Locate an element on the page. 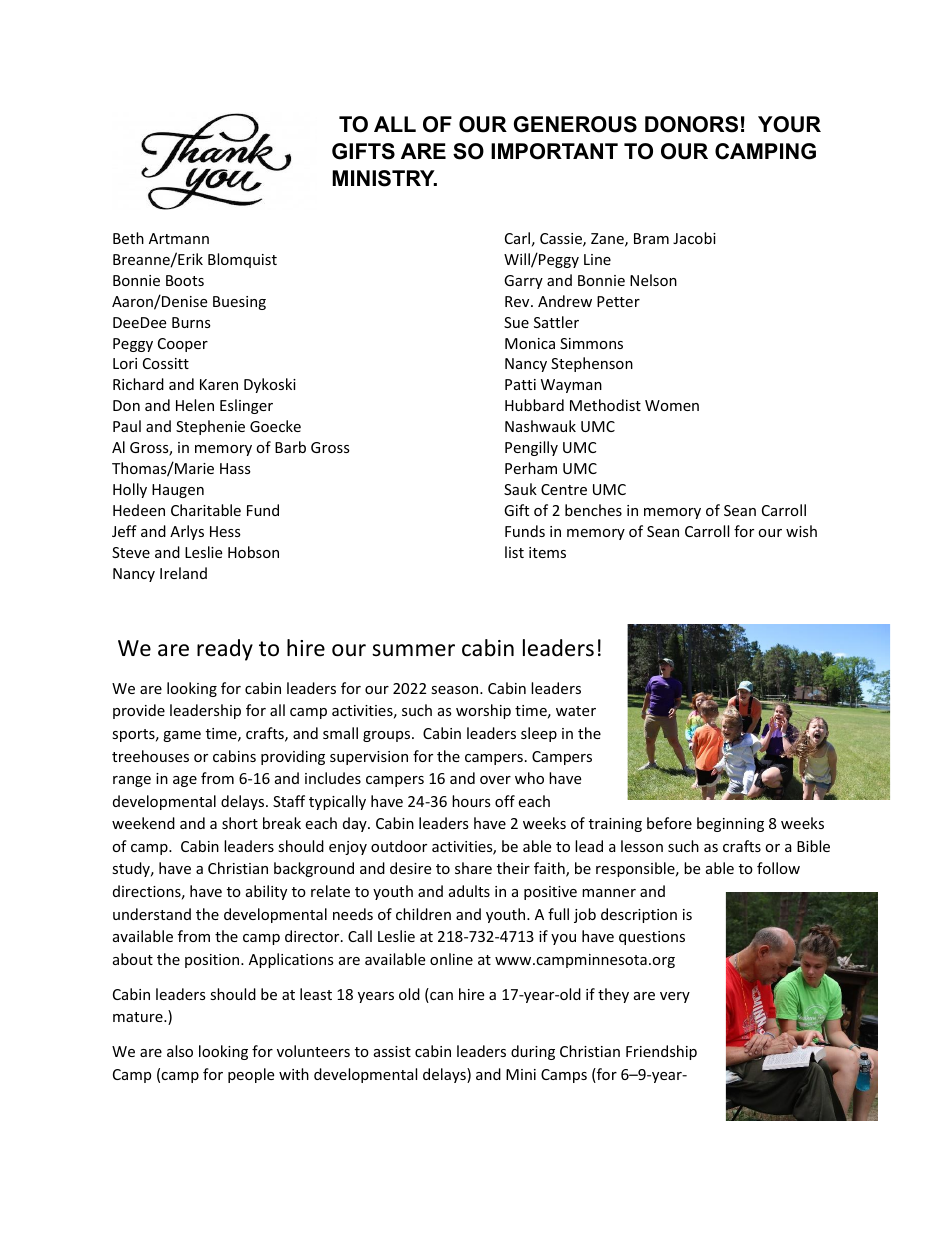 This image has height=1233, width=952. also is located at coordinates (180, 1051).
